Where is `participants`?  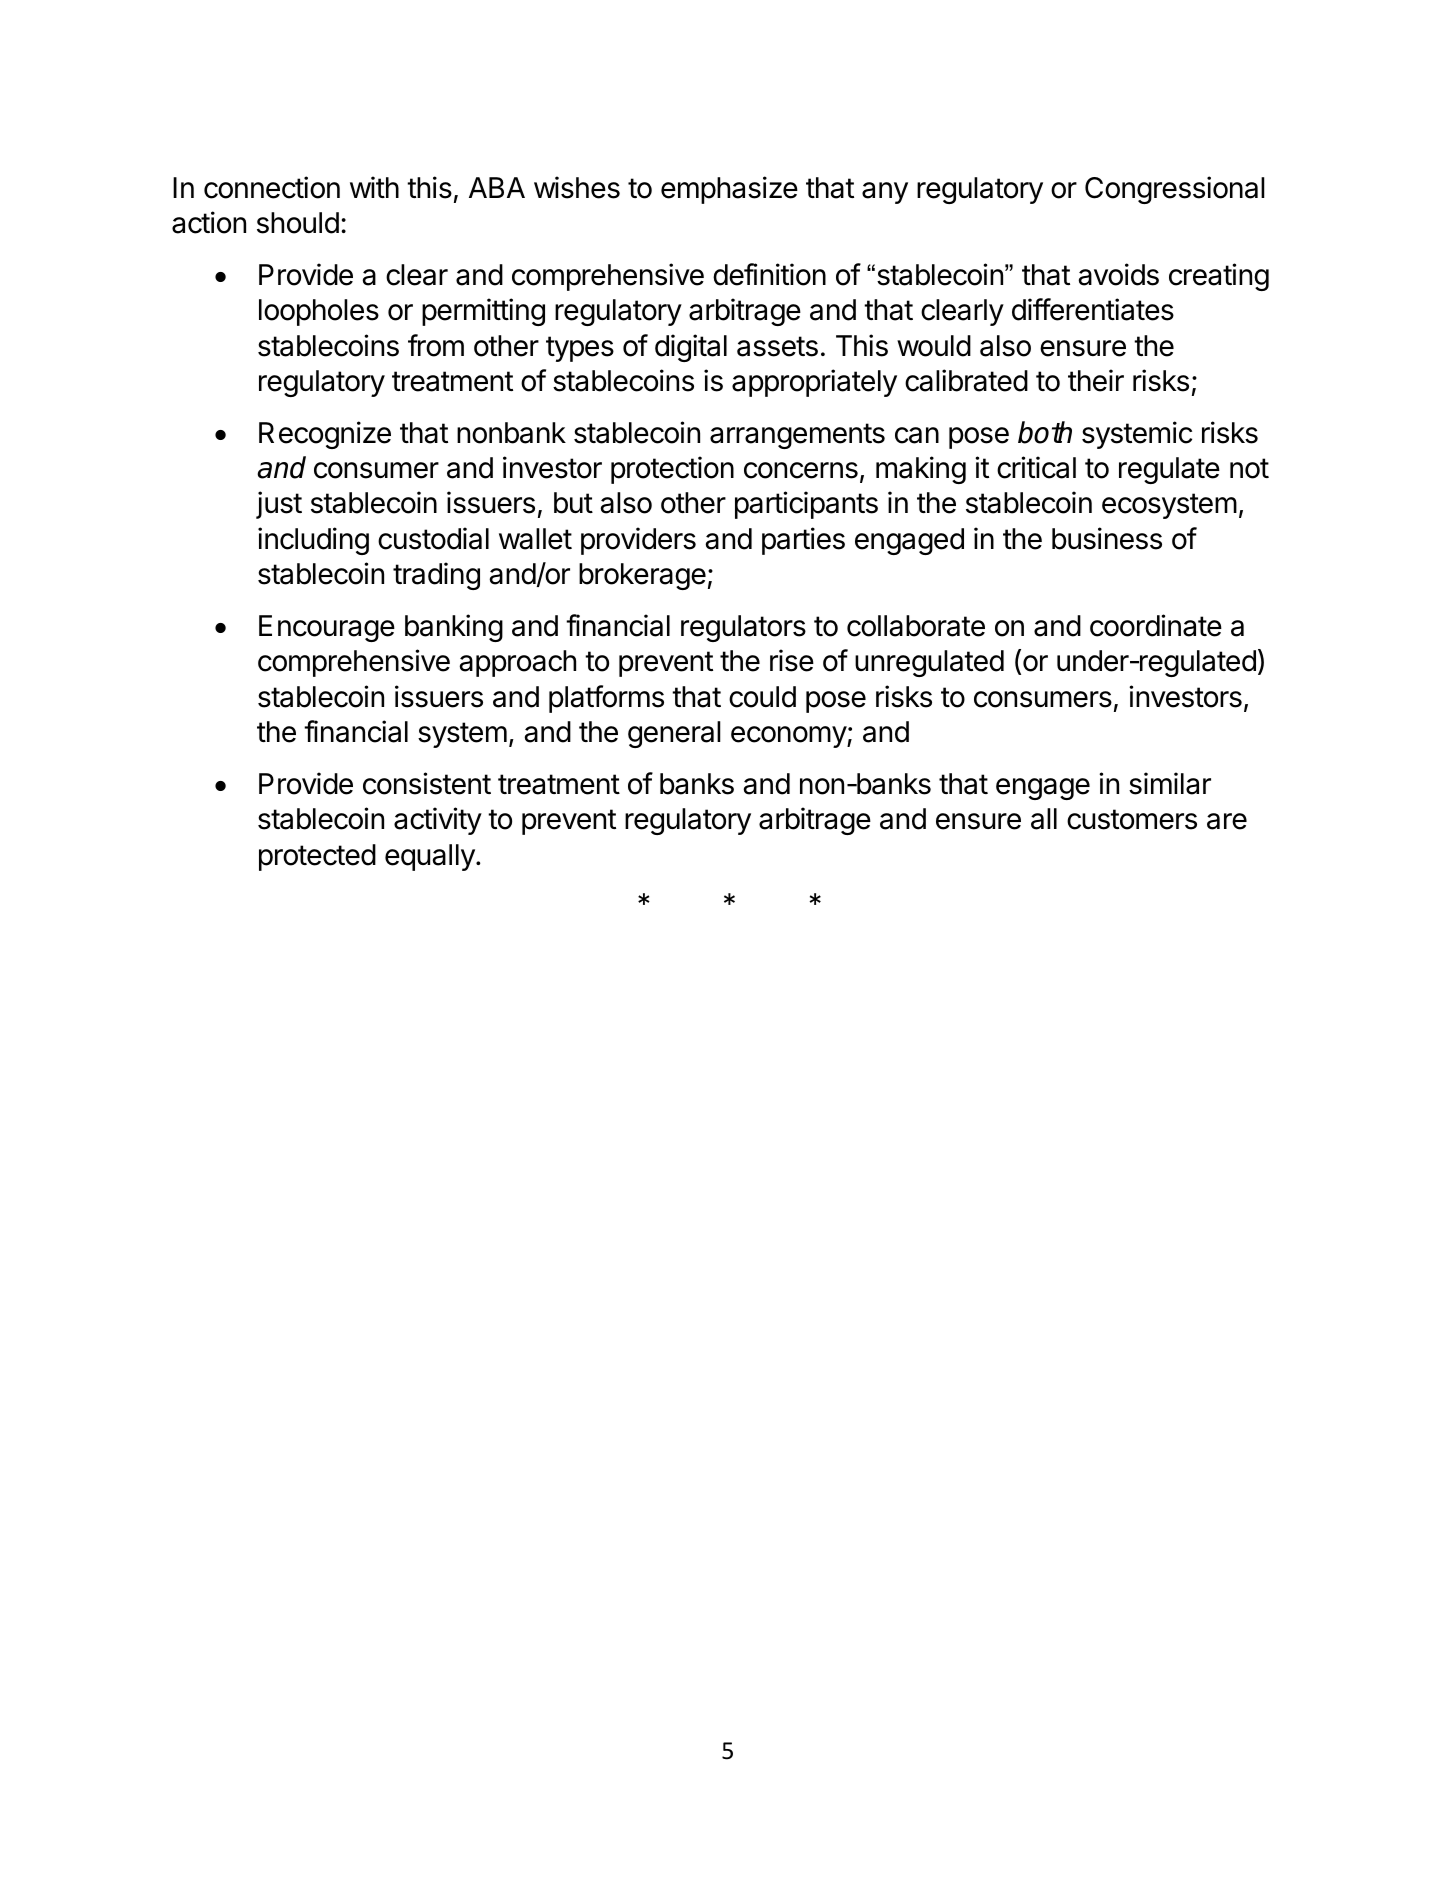
participants is located at coordinates (806, 505).
